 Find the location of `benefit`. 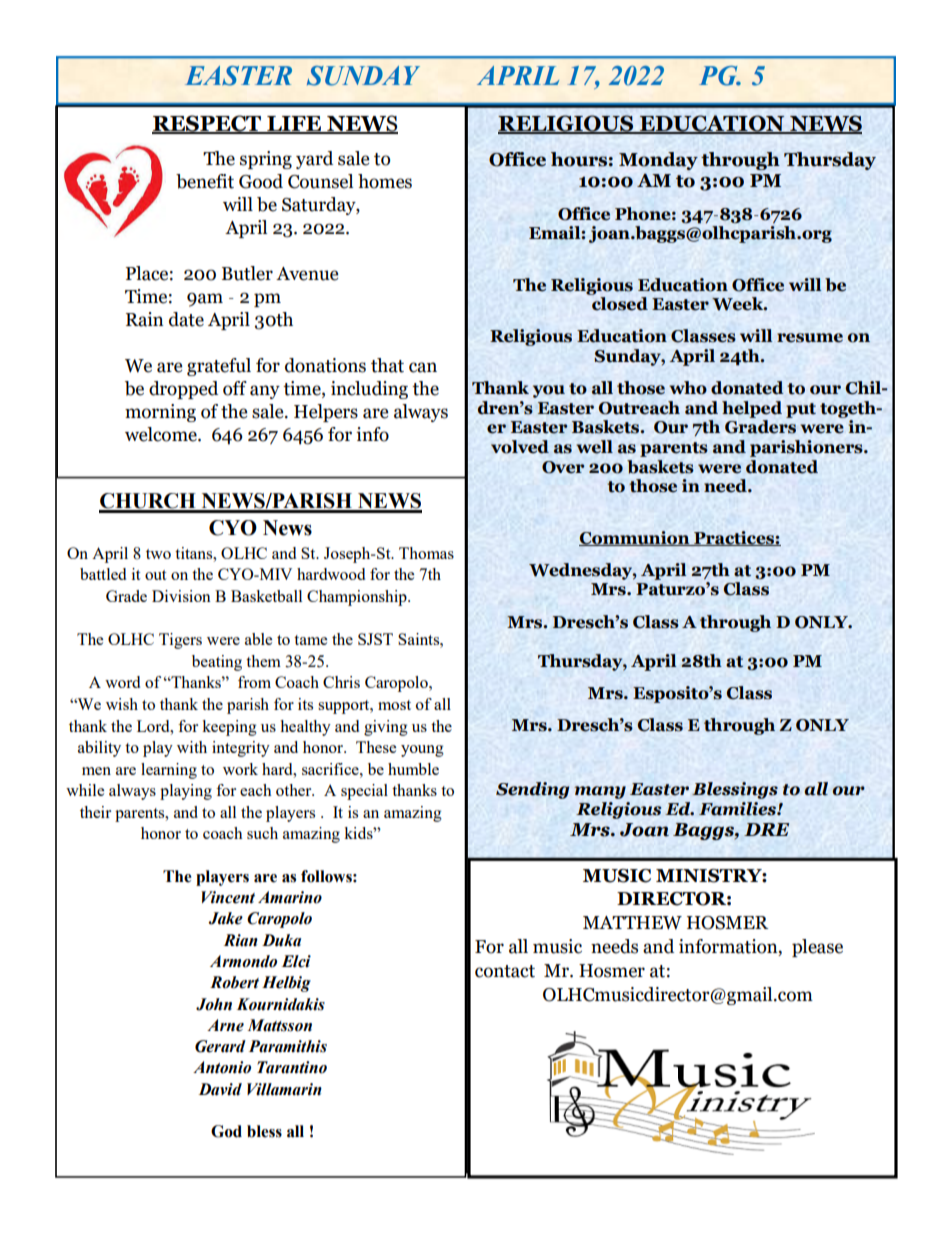

benefit is located at coordinates (205, 181).
